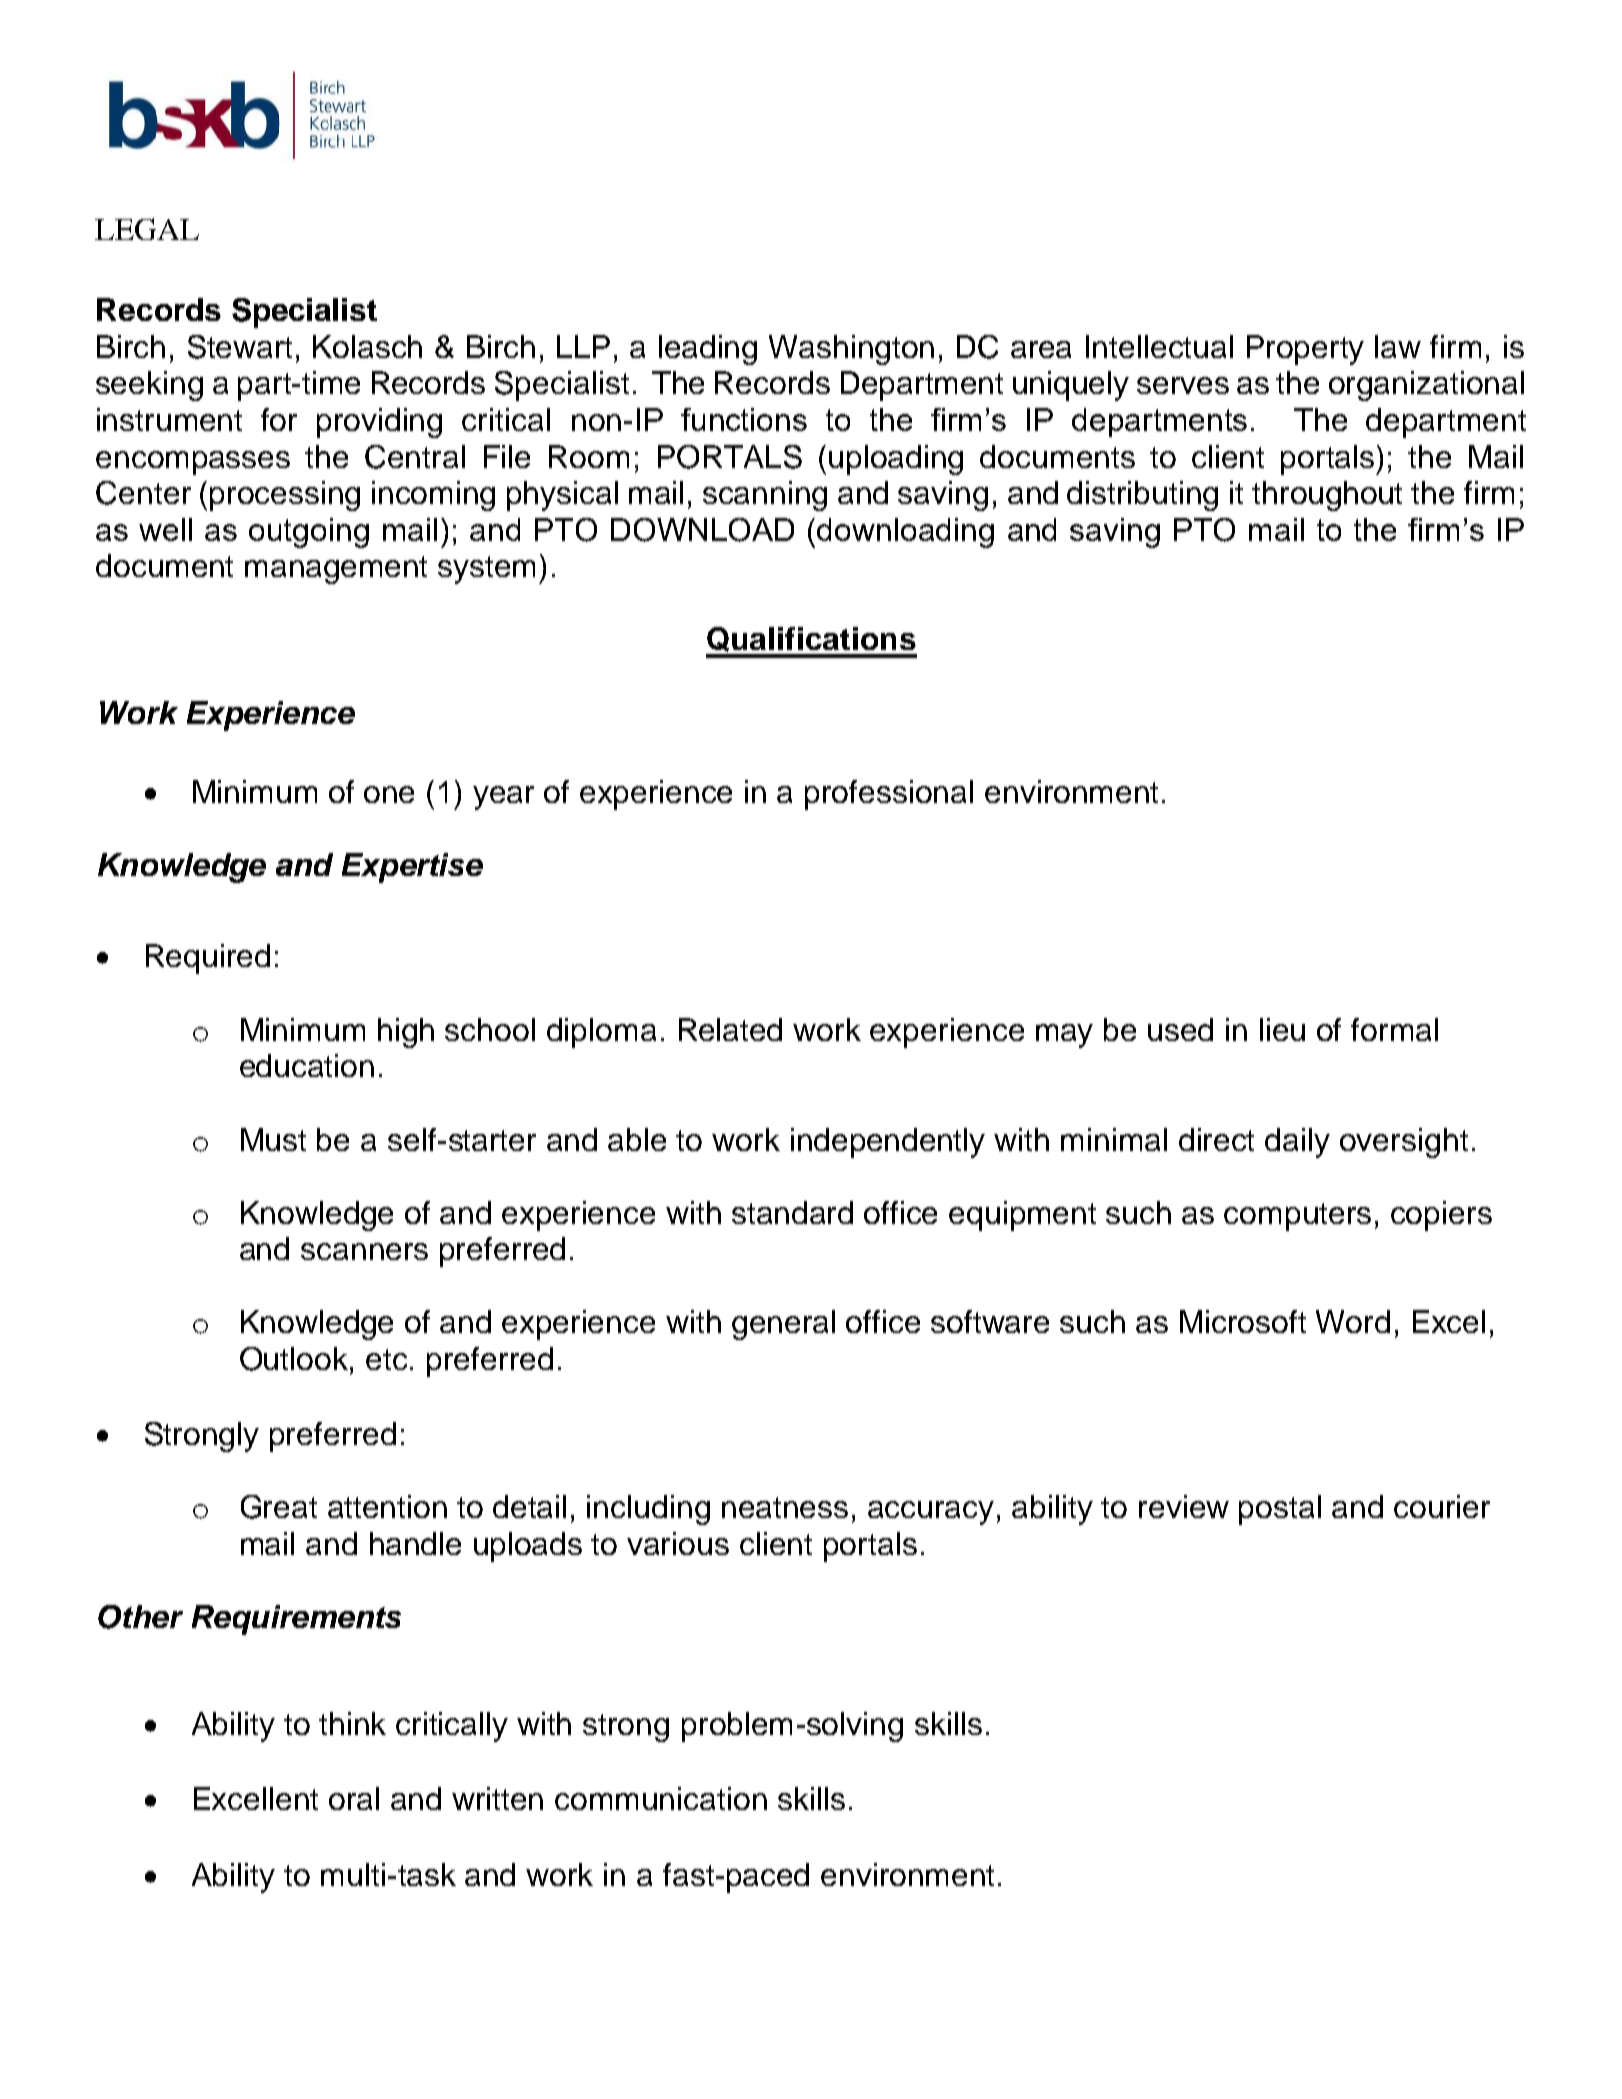 The image size is (1622, 2099). I want to click on lieu, so click(1282, 1029).
